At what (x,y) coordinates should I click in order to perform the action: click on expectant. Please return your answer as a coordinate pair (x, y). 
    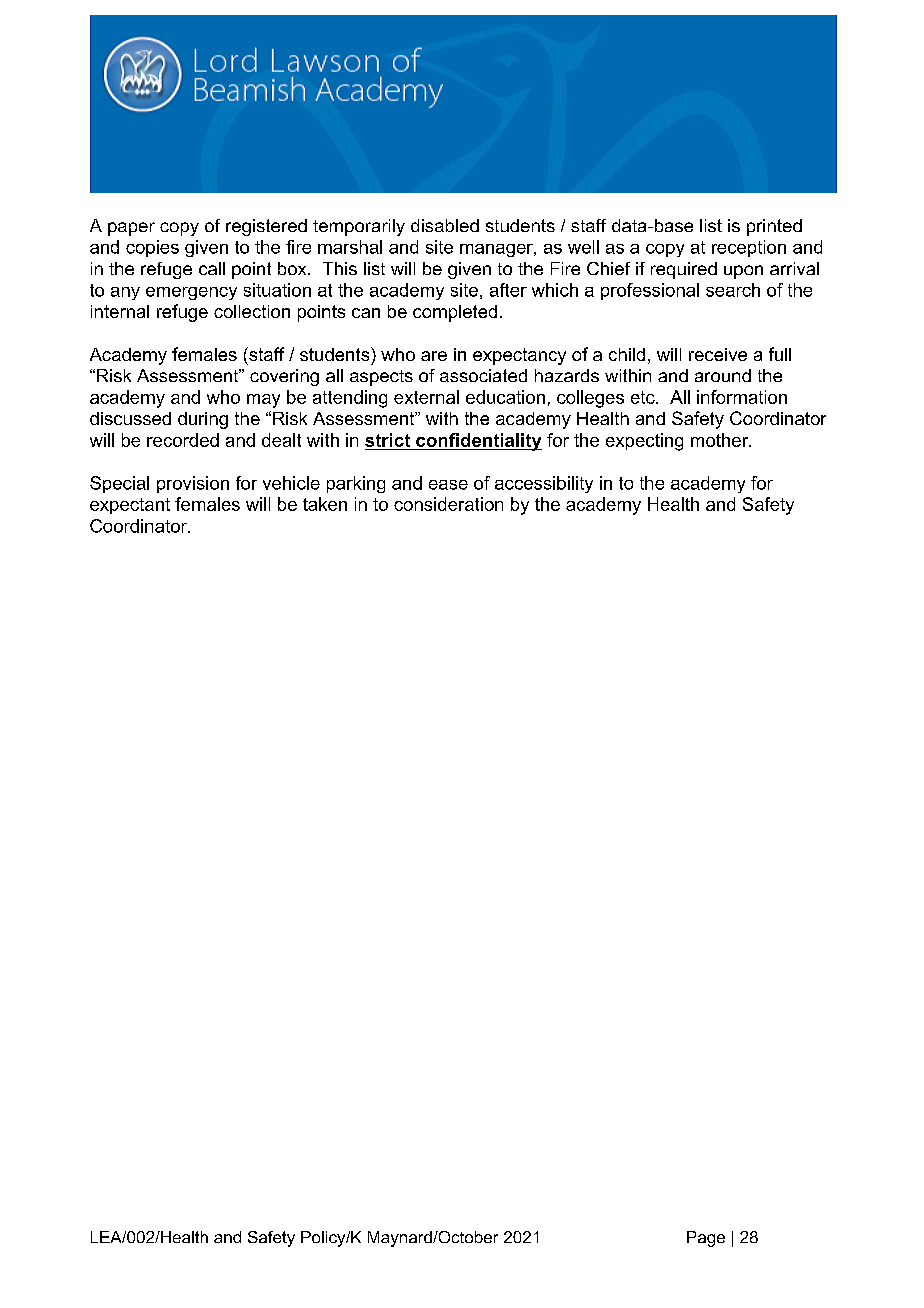
    Looking at the image, I should click on (130, 506).
